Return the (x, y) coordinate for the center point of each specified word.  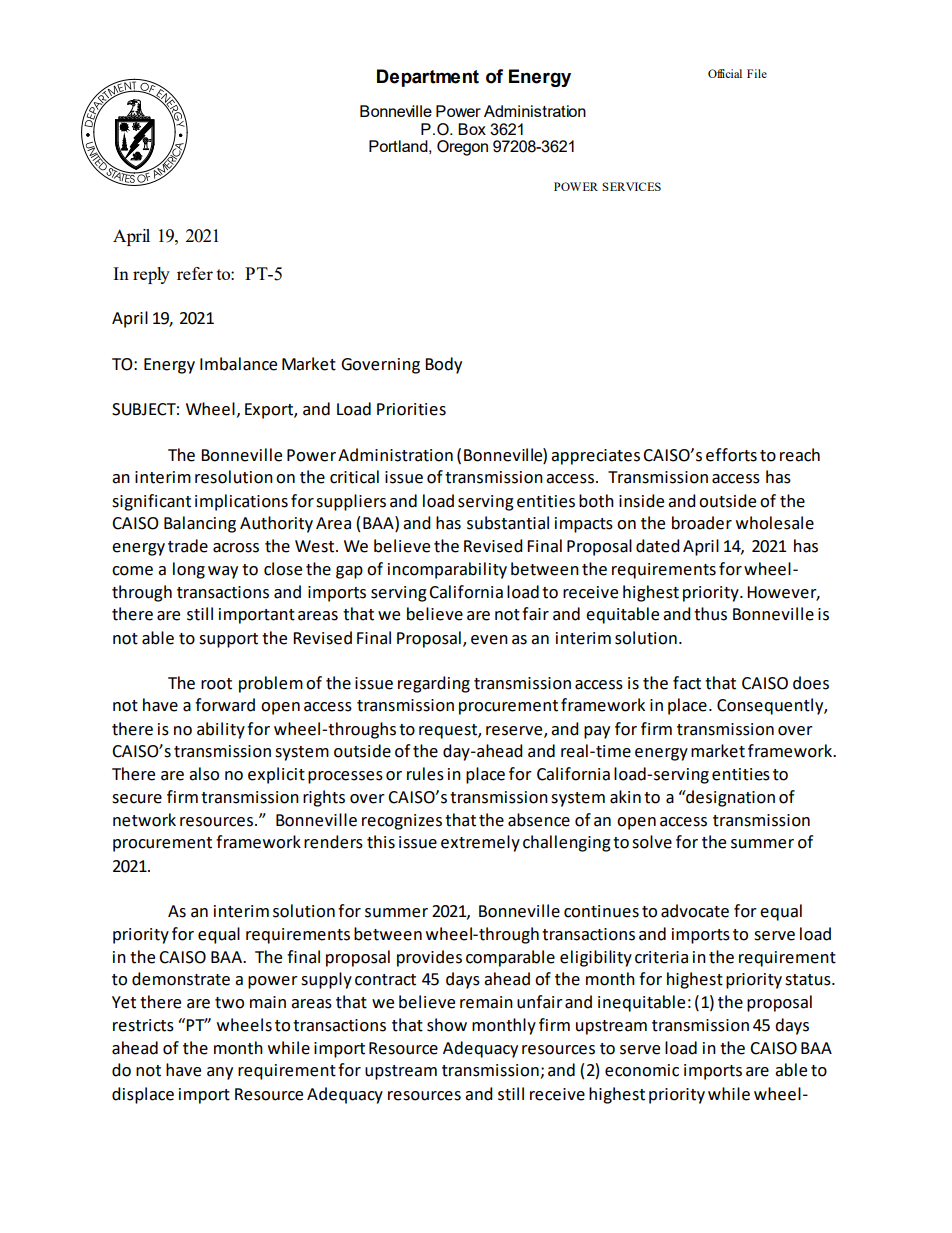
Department (428, 78)
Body (443, 365)
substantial (508, 523)
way (223, 572)
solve (652, 842)
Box (472, 129)
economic (642, 1070)
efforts (731, 455)
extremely (480, 843)
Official (725, 73)
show (447, 1025)
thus (710, 614)
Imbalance (238, 364)
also (204, 774)
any (220, 1073)
